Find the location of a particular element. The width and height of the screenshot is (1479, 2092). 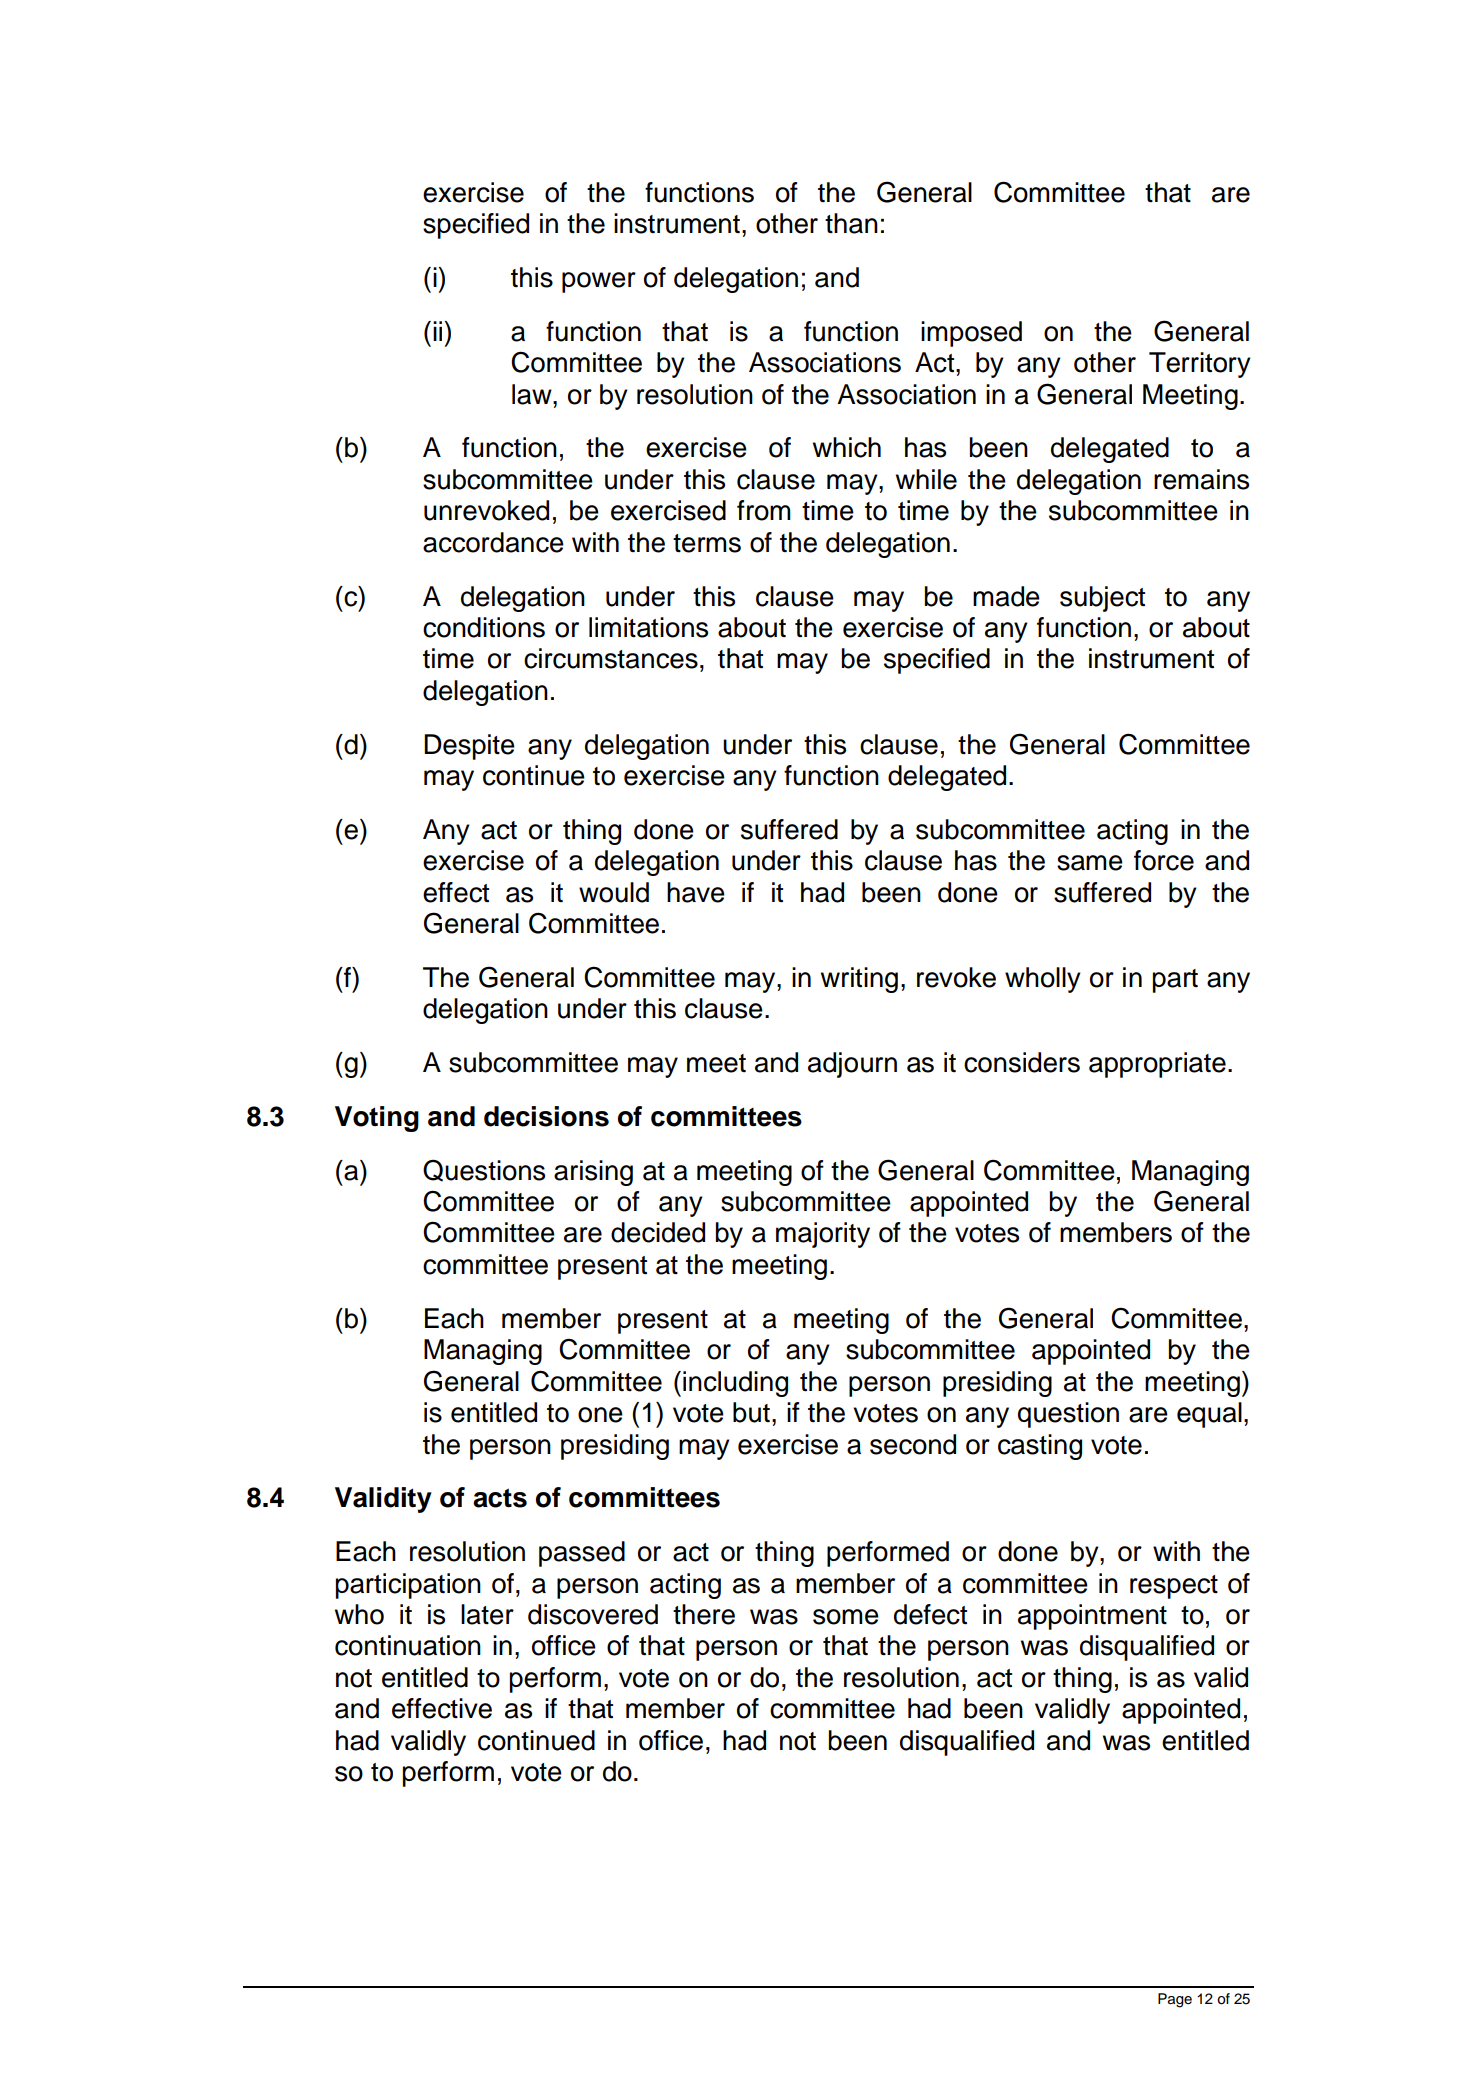

Territory is located at coordinates (1200, 365).
